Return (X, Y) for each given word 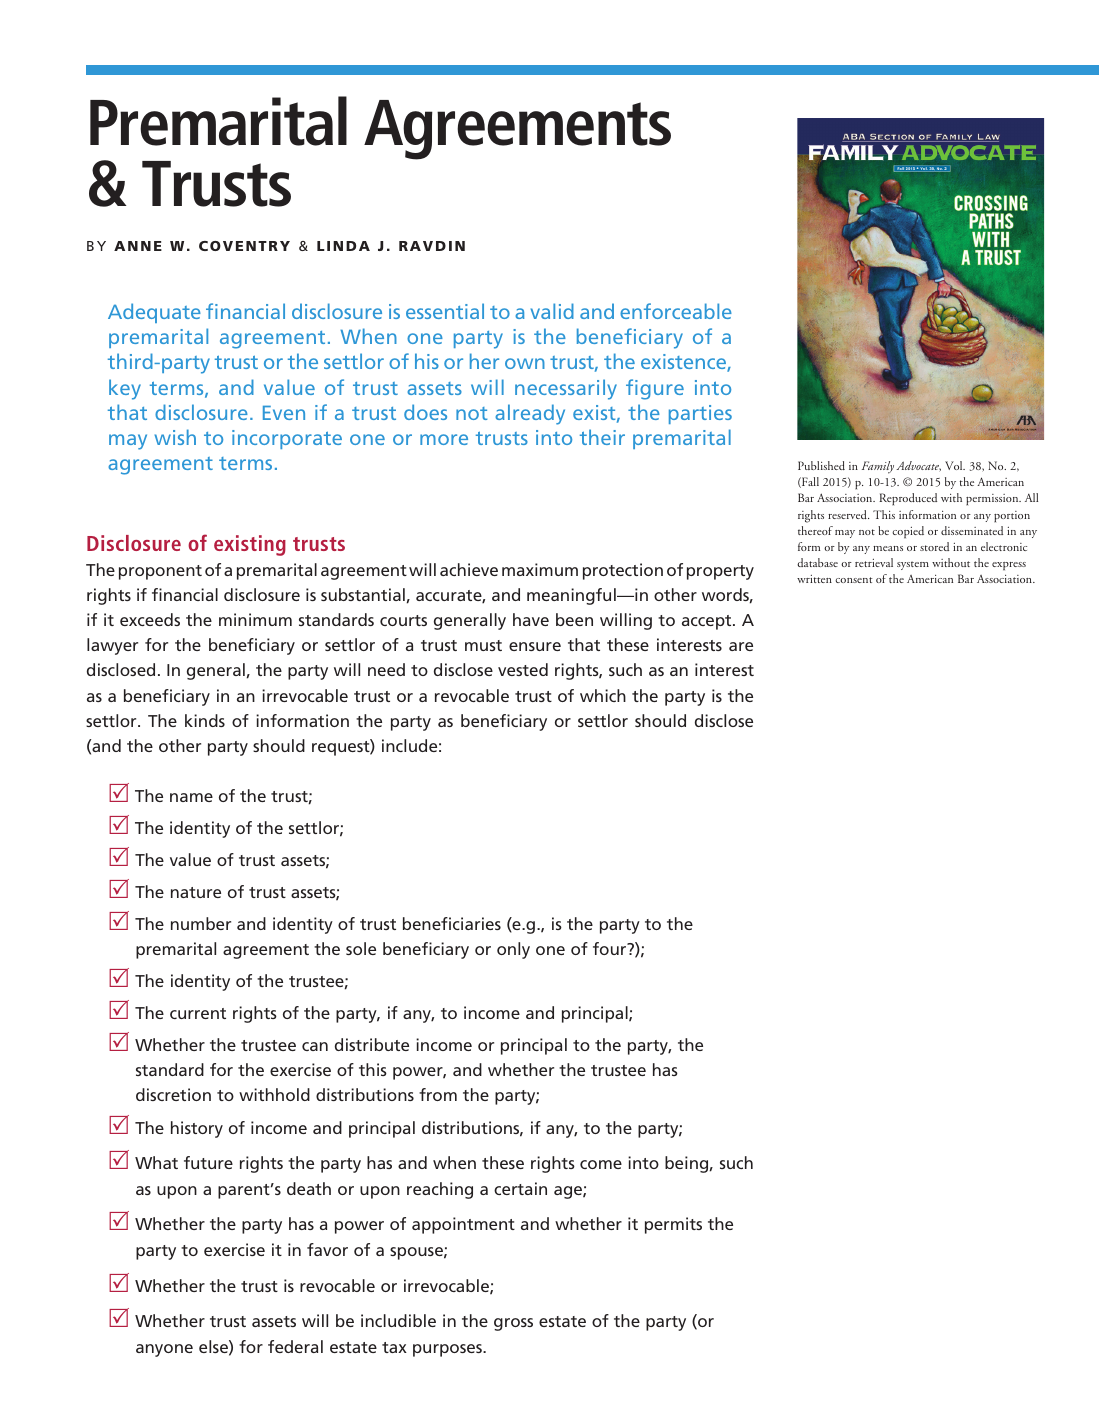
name (191, 797)
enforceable (676, 311)
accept (708, 622)
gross (513, 1324)
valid (552, 311)
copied (908, 532)
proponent (160, 572)
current (198, 1013)
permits (673, 1225)
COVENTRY (244, 246)
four (611, 948)
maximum (540, 569)
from (438, 1094)
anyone (164, 1350)
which (603, 695)
